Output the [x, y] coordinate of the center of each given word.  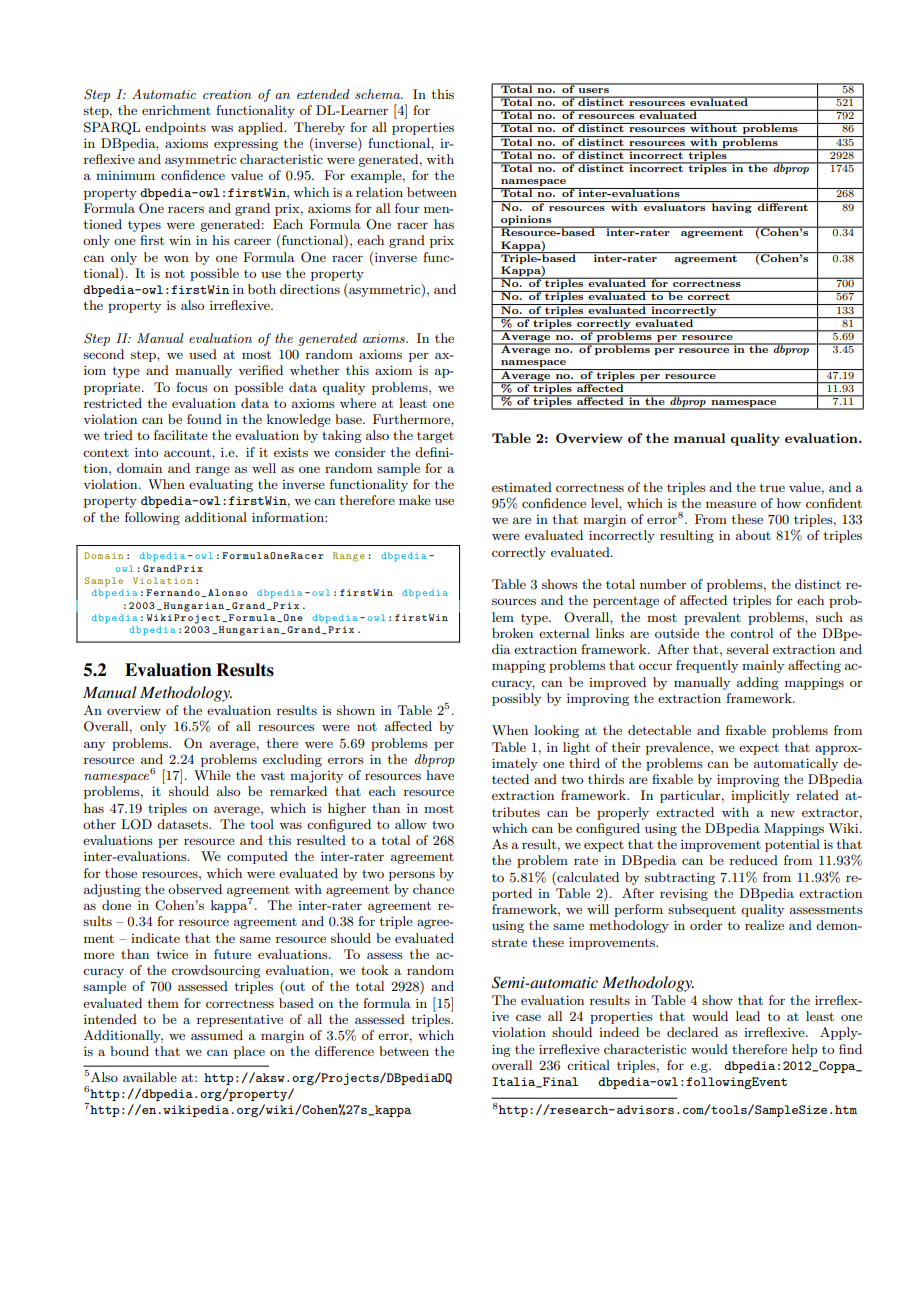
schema [378, 94]
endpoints [175, 128]
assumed [217, 1035]
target [435, 437]
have [440, 775]
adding [758, 683]
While [212, 775]
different [782, 206]
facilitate [181, 435]
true [772, 487]
